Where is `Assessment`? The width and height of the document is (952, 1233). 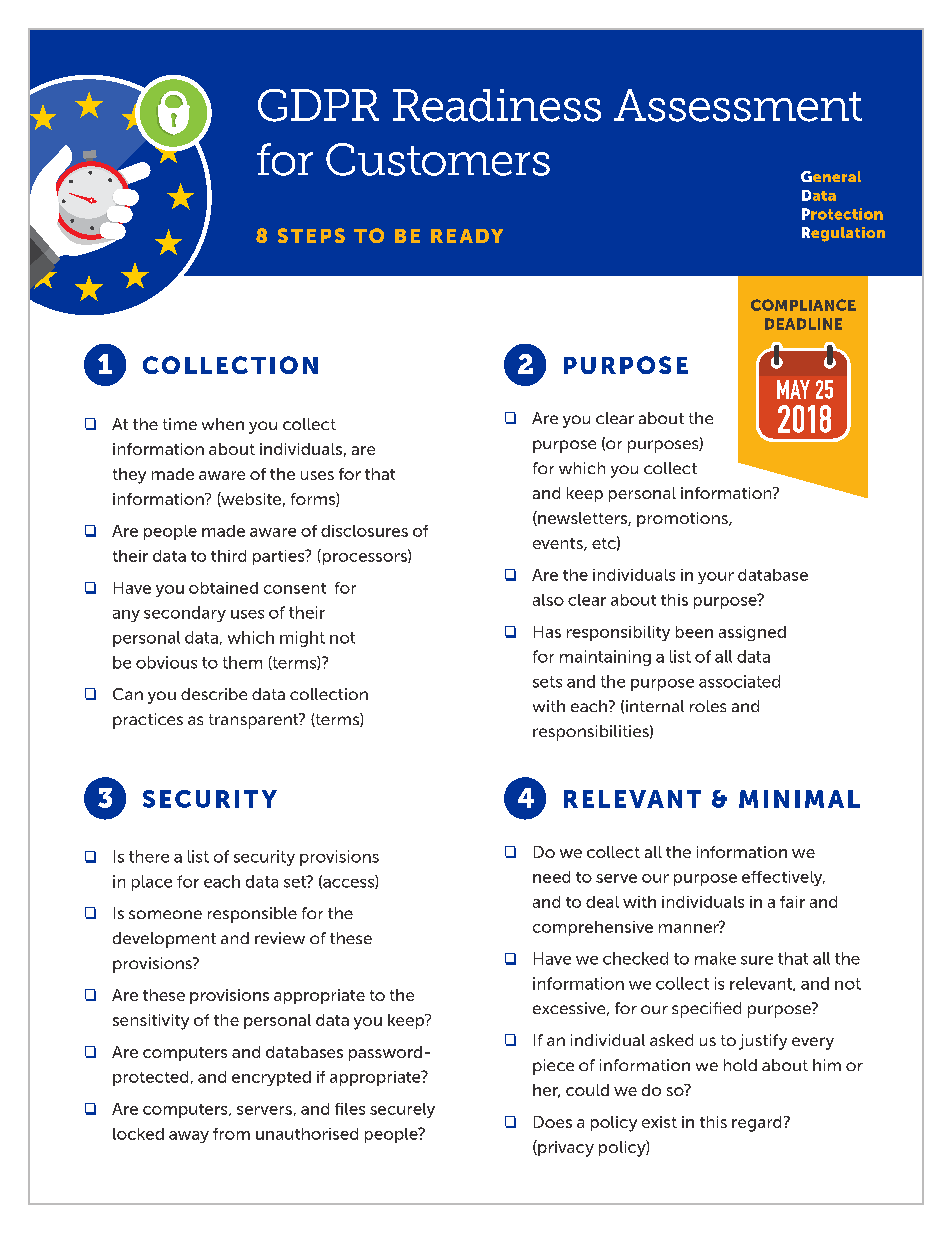
Assessment is located at coordinates (738, 105).
